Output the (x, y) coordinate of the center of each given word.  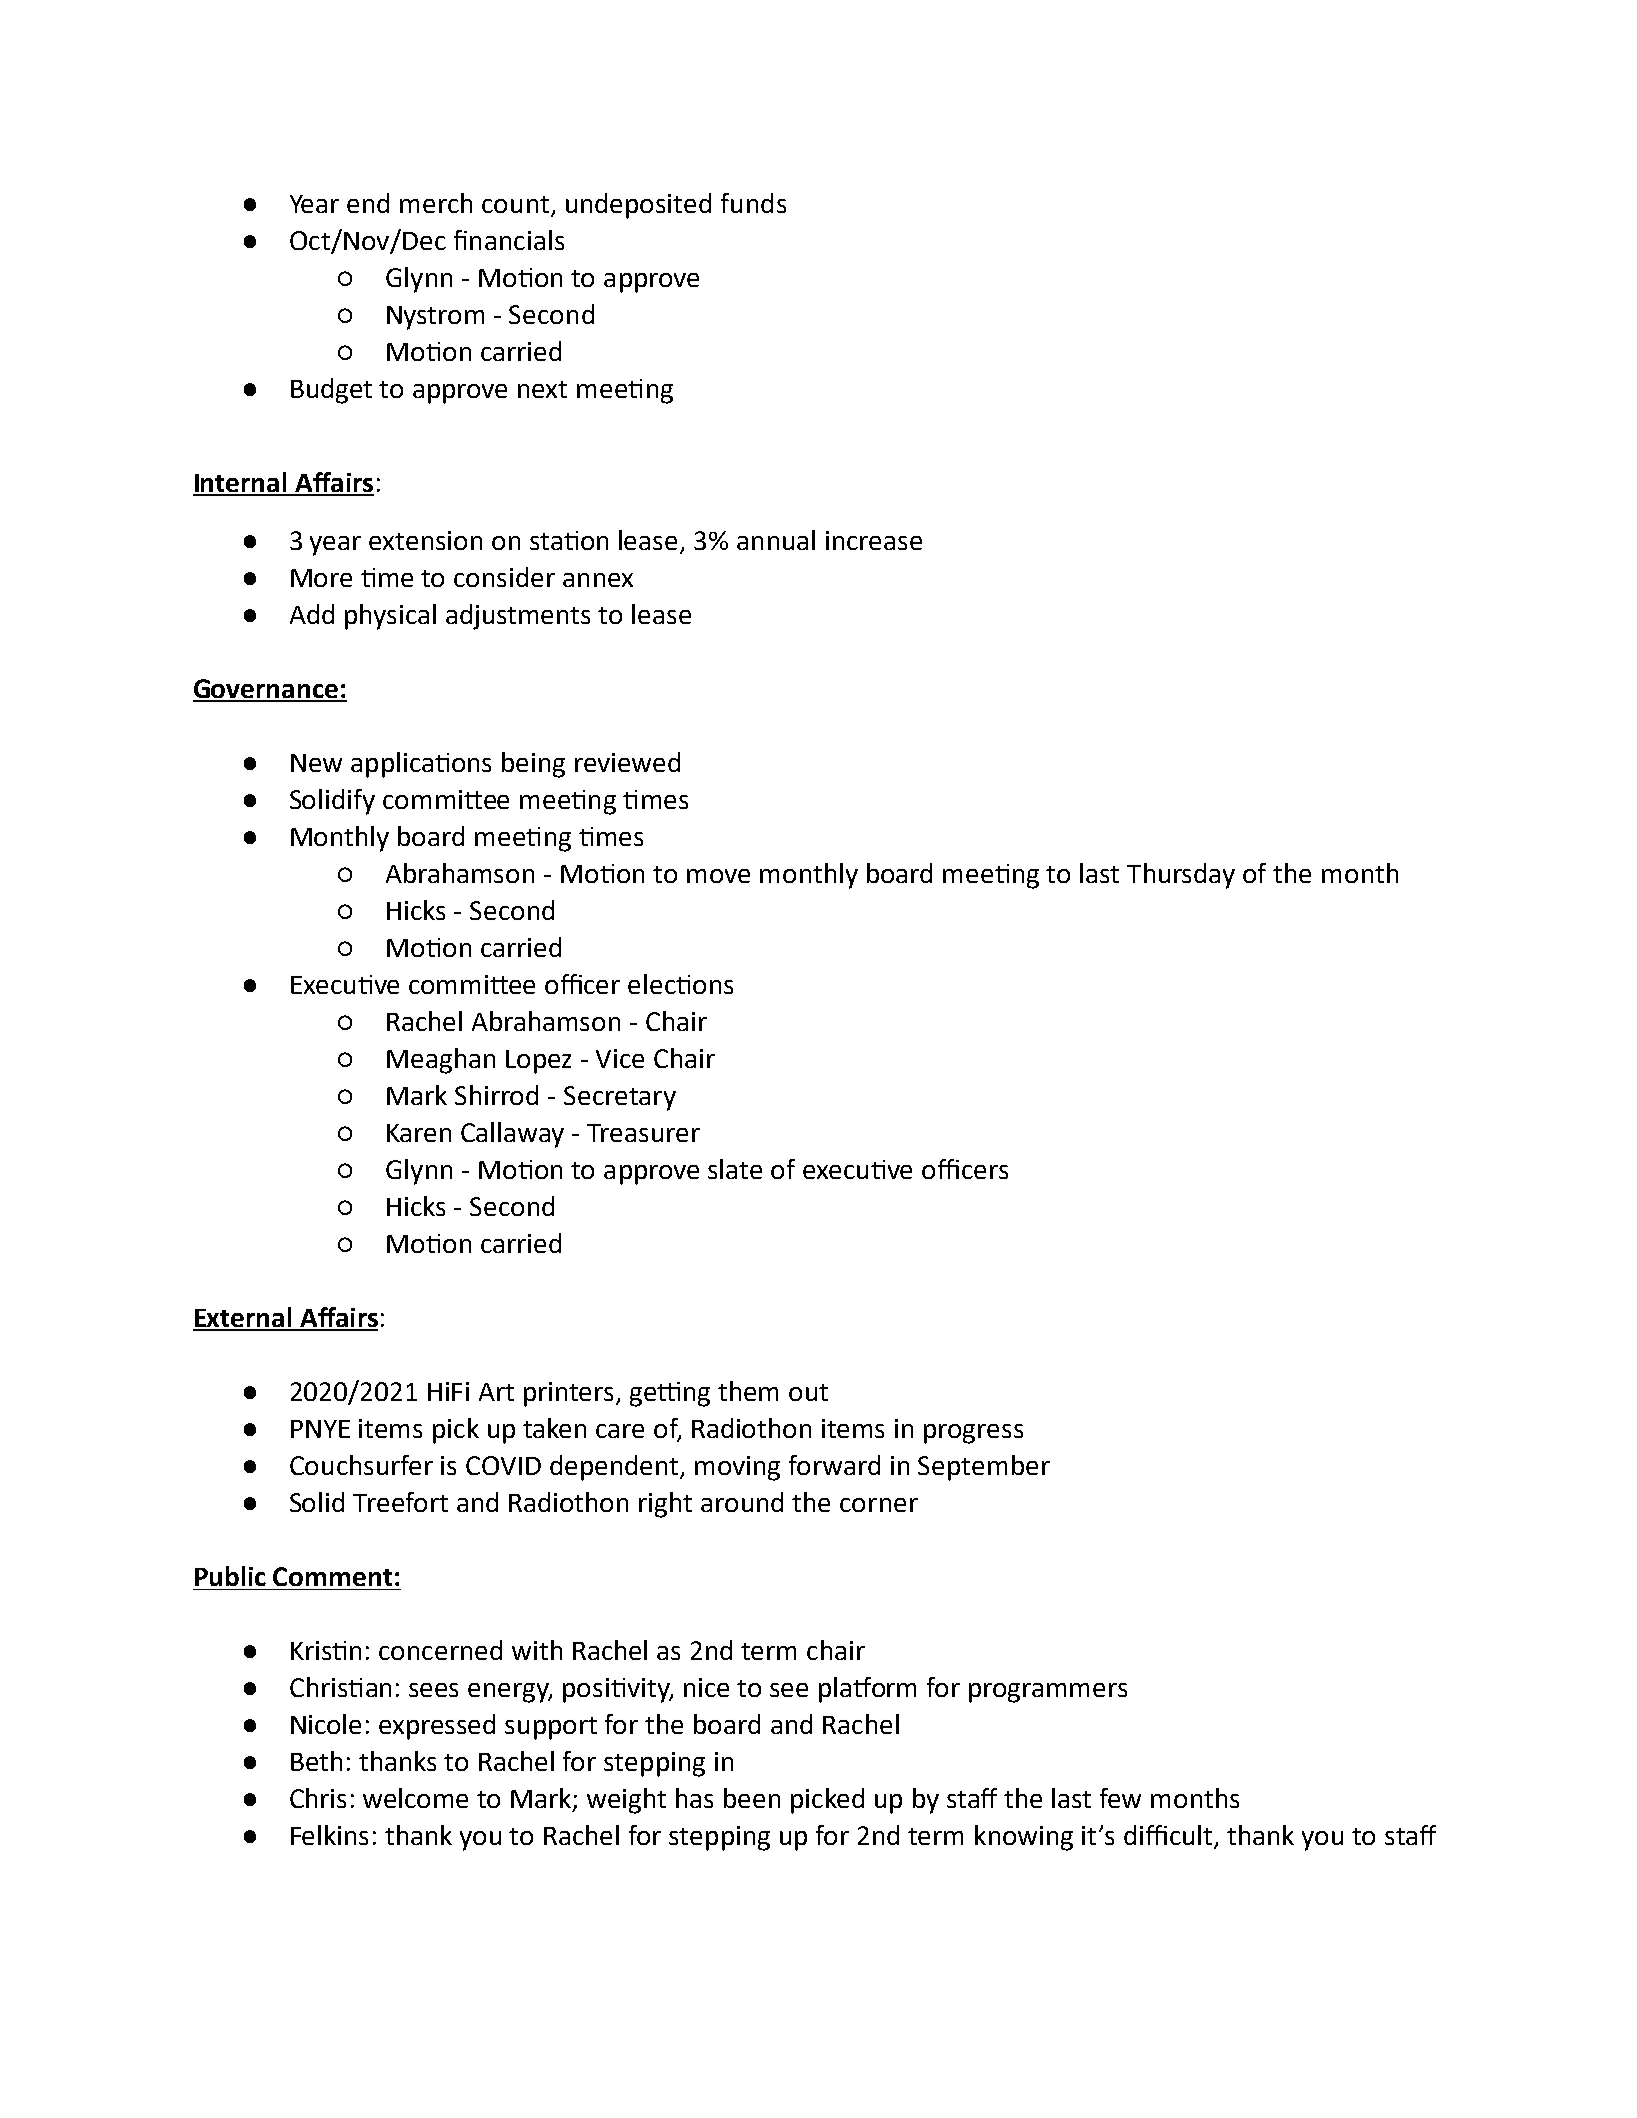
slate (735, 1169)
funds (753, 203)
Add (312, 614)
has (694, 1798)
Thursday (1181, 876)
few (1120, 1798)
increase (874, 540)
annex (598, 580)
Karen (419, 1133)
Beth (316, 1761)
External (243, 1318)
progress (973, 1434)
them (748, 1391)
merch (436, 203)
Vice (620, 1058)
